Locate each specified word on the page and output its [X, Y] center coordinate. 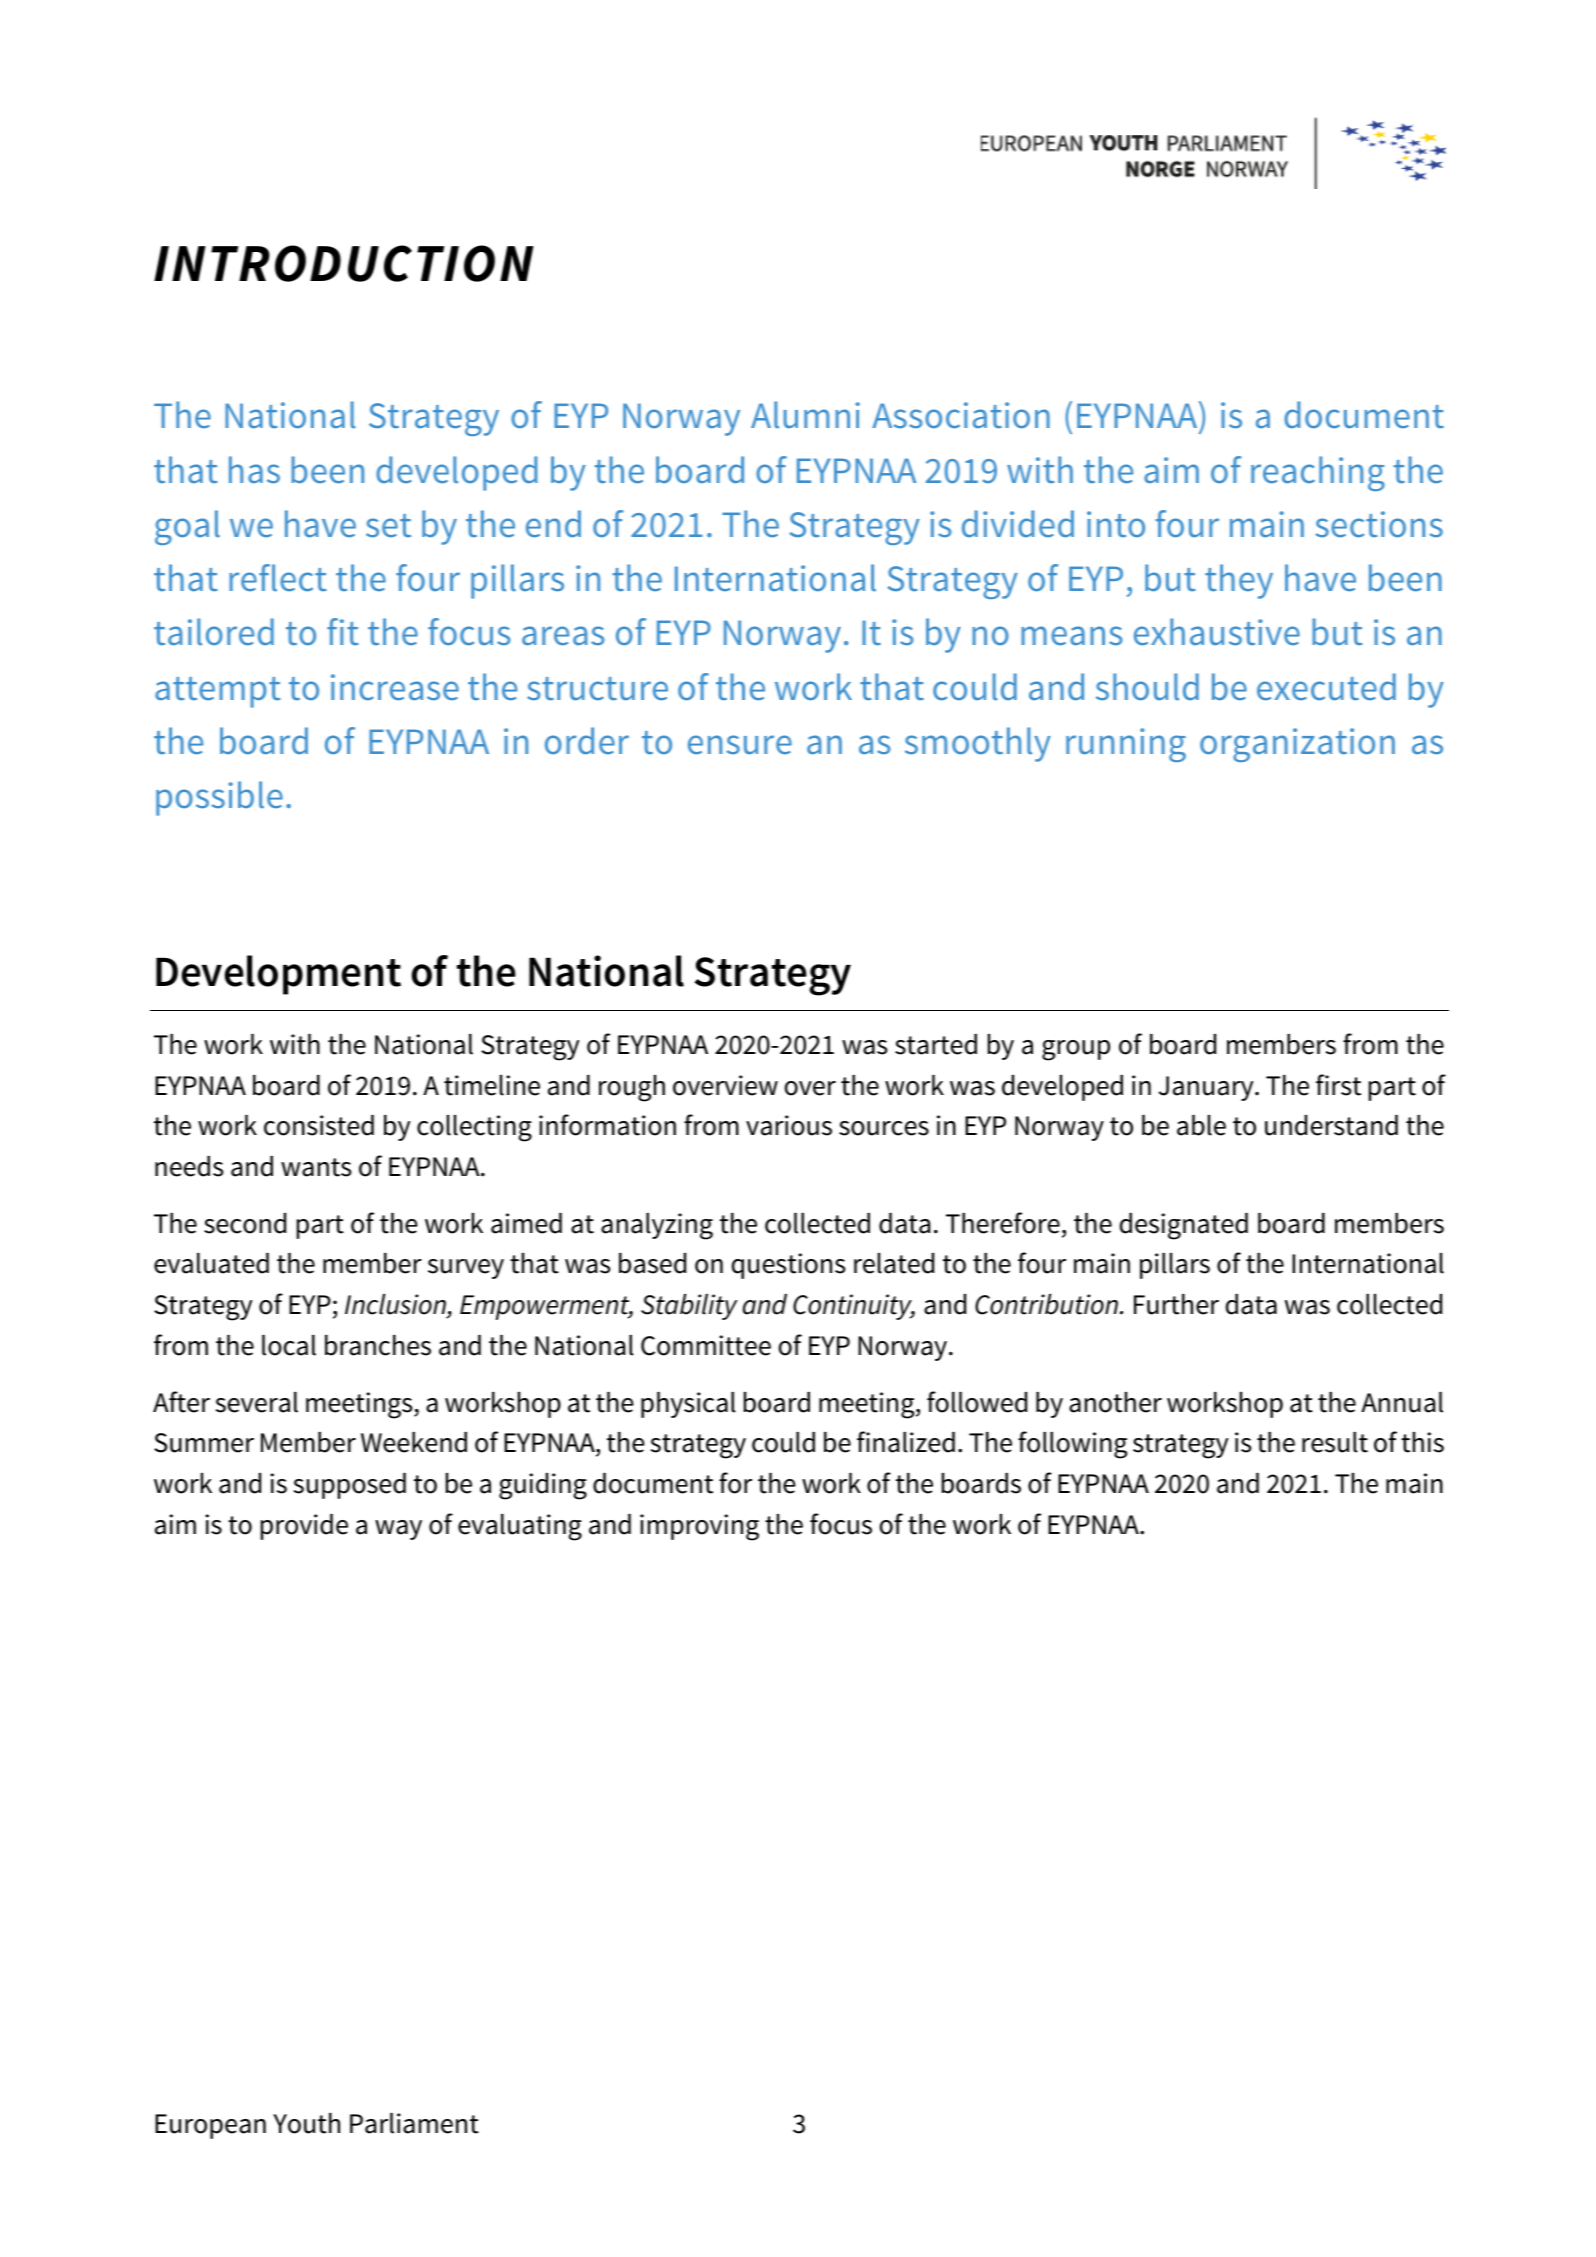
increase [395, 687]
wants [316, 1167]
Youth [306, 2123]
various [789, 1125]
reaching [1318, 473]
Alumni [805, 415]
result [1335, 1442]
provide [304, 1527]
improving [699, 1527]
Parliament [414, 2123]
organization [1297, 745]
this [1422, 1442]
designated [1184, 1226]
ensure [740, 745]
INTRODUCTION [344, 263]
